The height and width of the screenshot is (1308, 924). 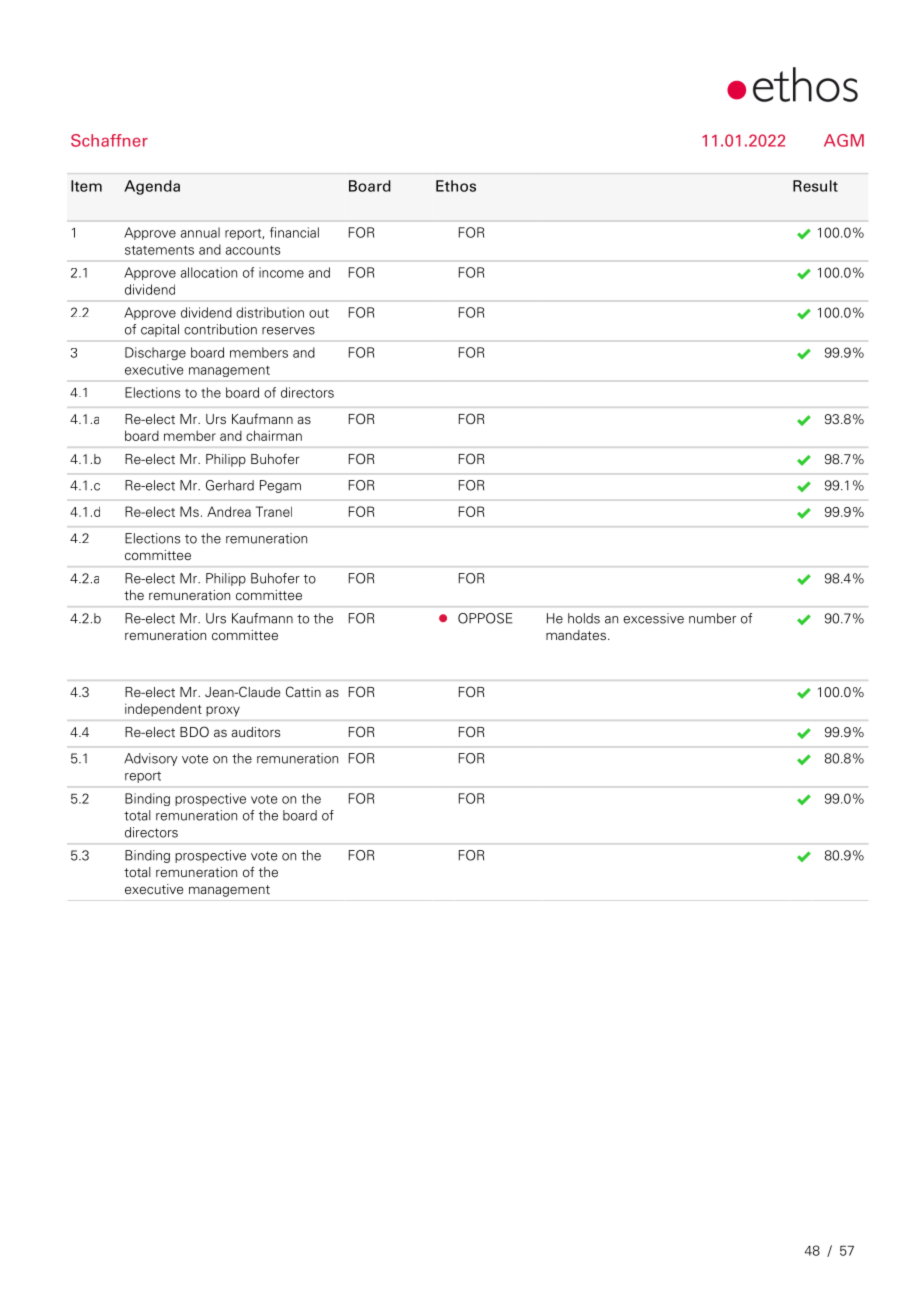 I want to click on Andrea, so click(x=229, y=511).
